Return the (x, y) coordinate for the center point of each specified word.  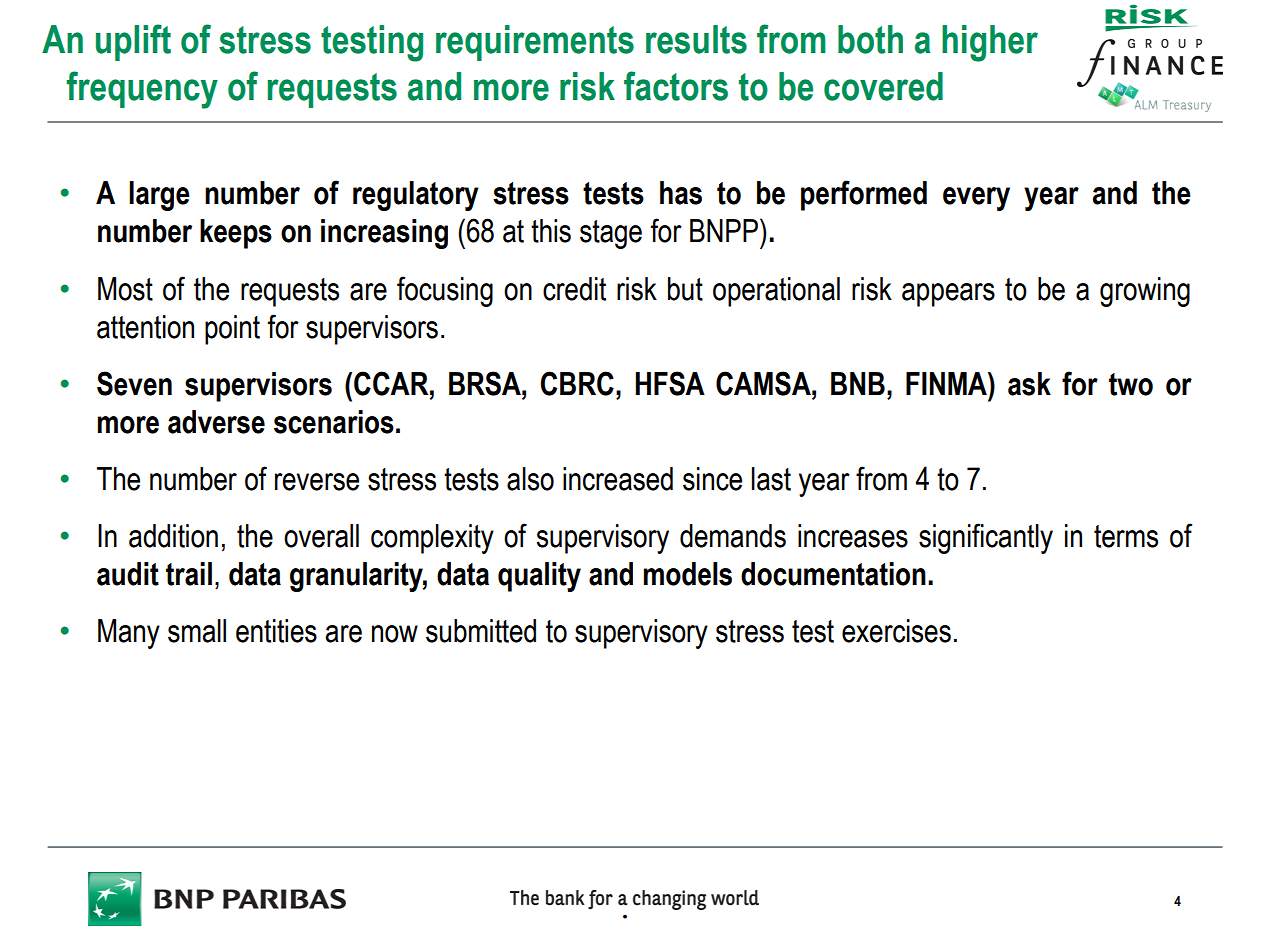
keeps (236, 234)
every (976, 199)
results (696, 39)
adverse (216, 422)
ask (1029, 384)
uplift (133, 42)
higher (990, 43)
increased (618, 479)
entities (276, 631)
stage (611, 234)
